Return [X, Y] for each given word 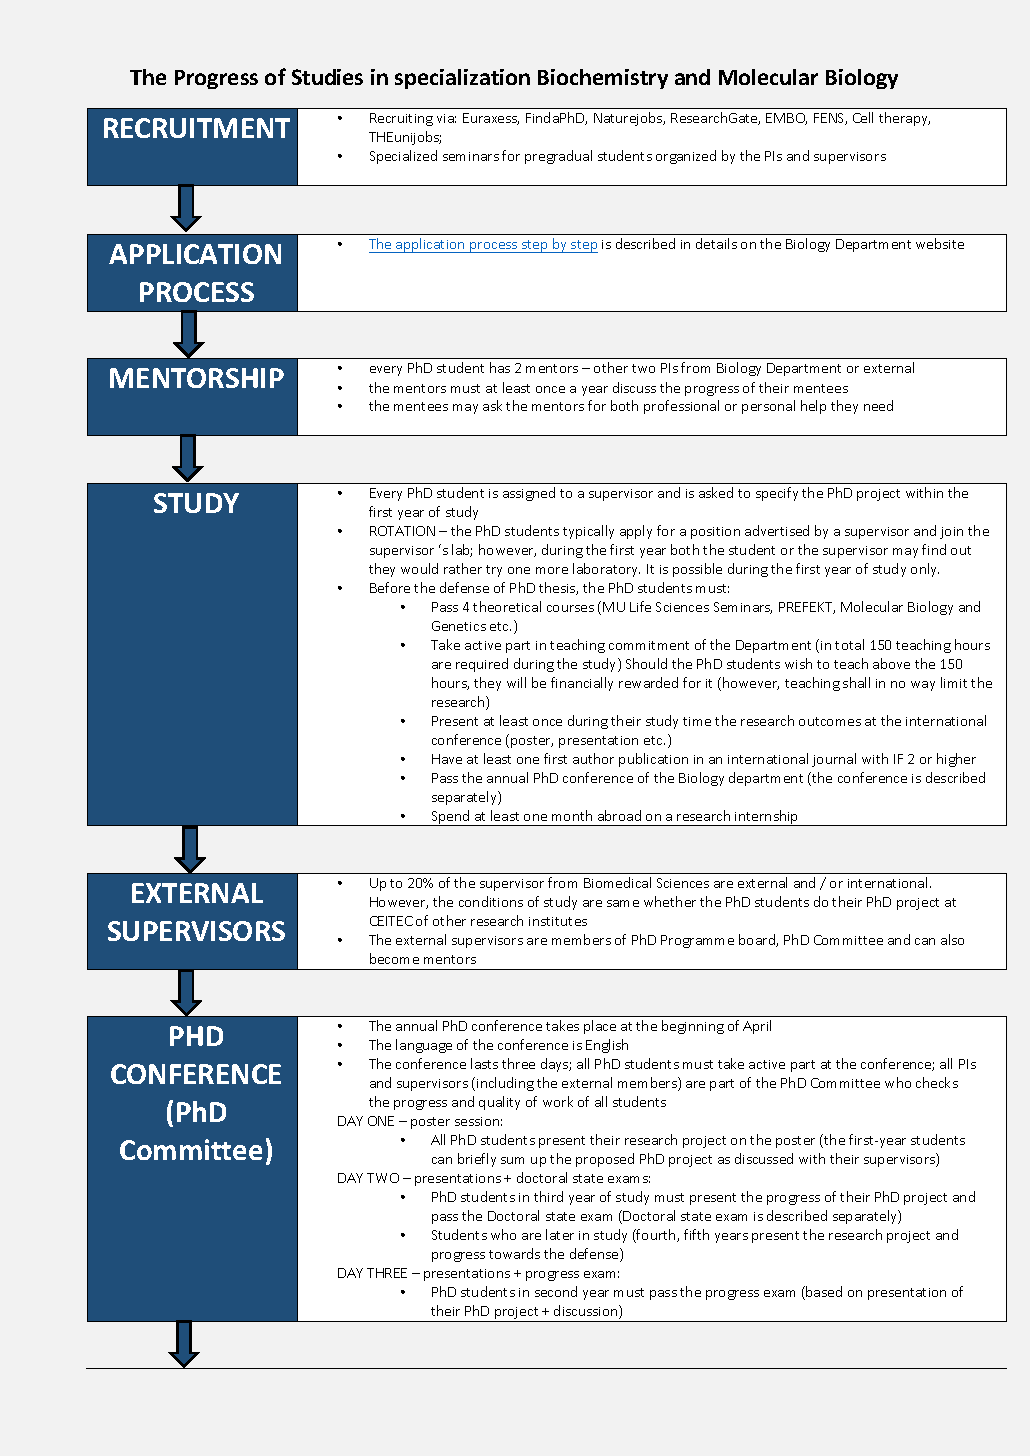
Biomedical [617, 882]
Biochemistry [603, 79]
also [952, 939]
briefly [477, 1160]
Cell [863, 117]
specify [777, 494]
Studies [327, 77]
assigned [529, 494]
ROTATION [402, 531]
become [394, 958]
